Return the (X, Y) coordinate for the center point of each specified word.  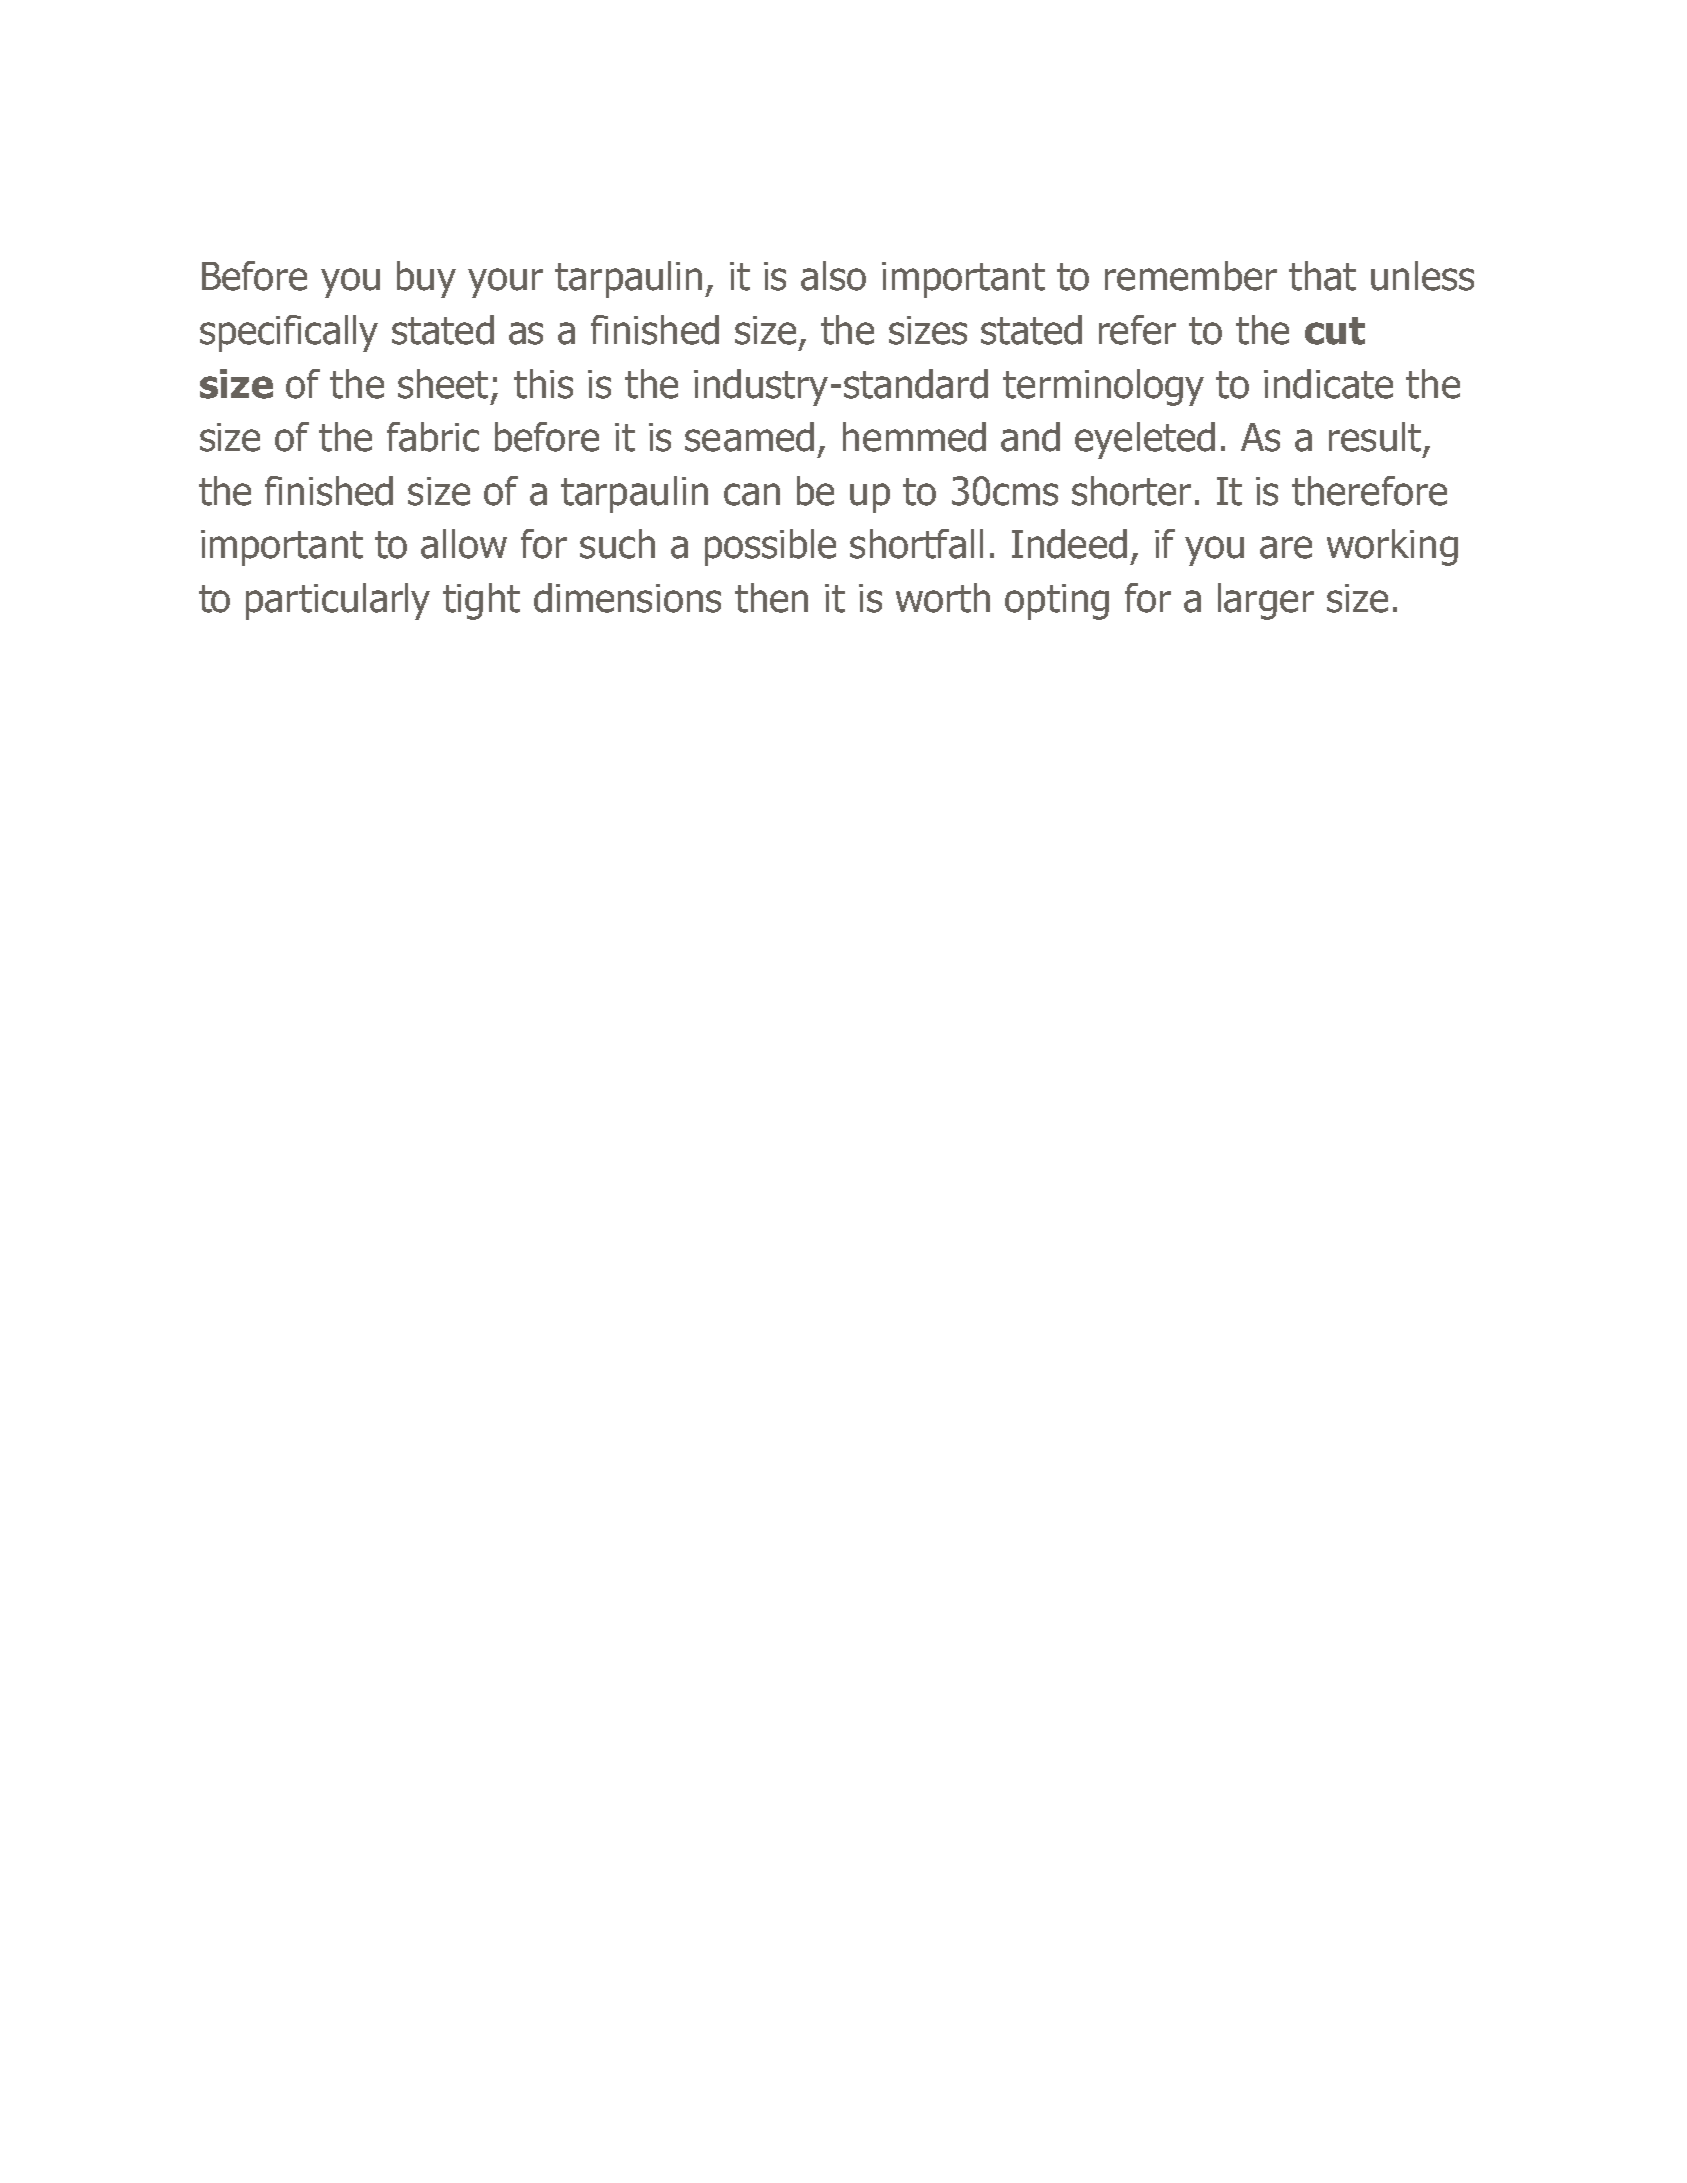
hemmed (914, 437)
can (752, 494)
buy (426, 279)
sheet (443, 384)
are (1286, 547)
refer (1137, 330)
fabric (433, 437)
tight (481, 601)
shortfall (916, 544)
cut (1335, 331)
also (833, 276)
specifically (289, 333)
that (1322, 276)
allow (464, 544)
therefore (1369, 491)
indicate (1328, 384)
